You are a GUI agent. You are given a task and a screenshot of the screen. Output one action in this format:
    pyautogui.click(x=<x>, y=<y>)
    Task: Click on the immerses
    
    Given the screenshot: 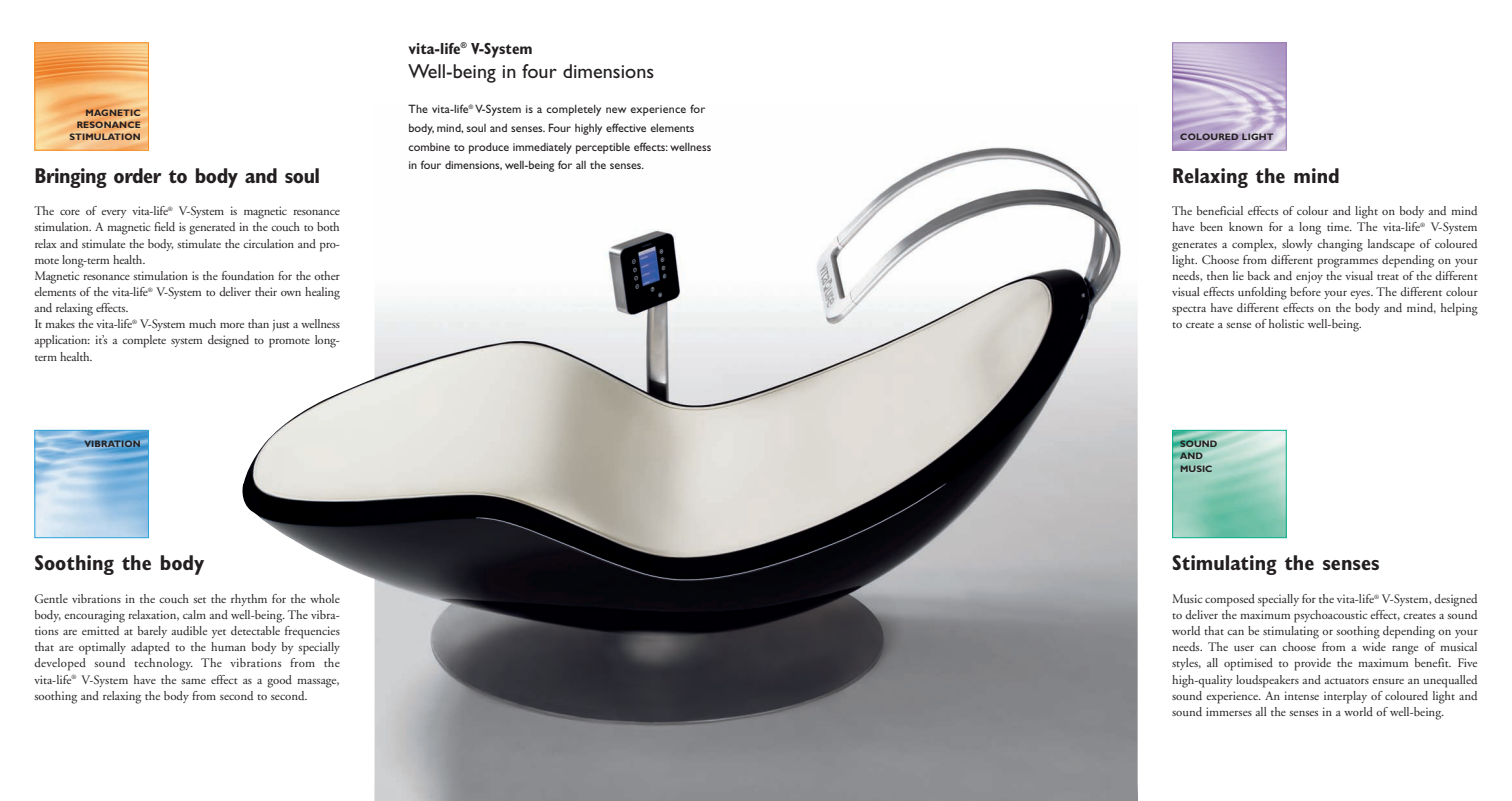 What is the action you would take?
    pyautogui.click(x=1229, y=711)
